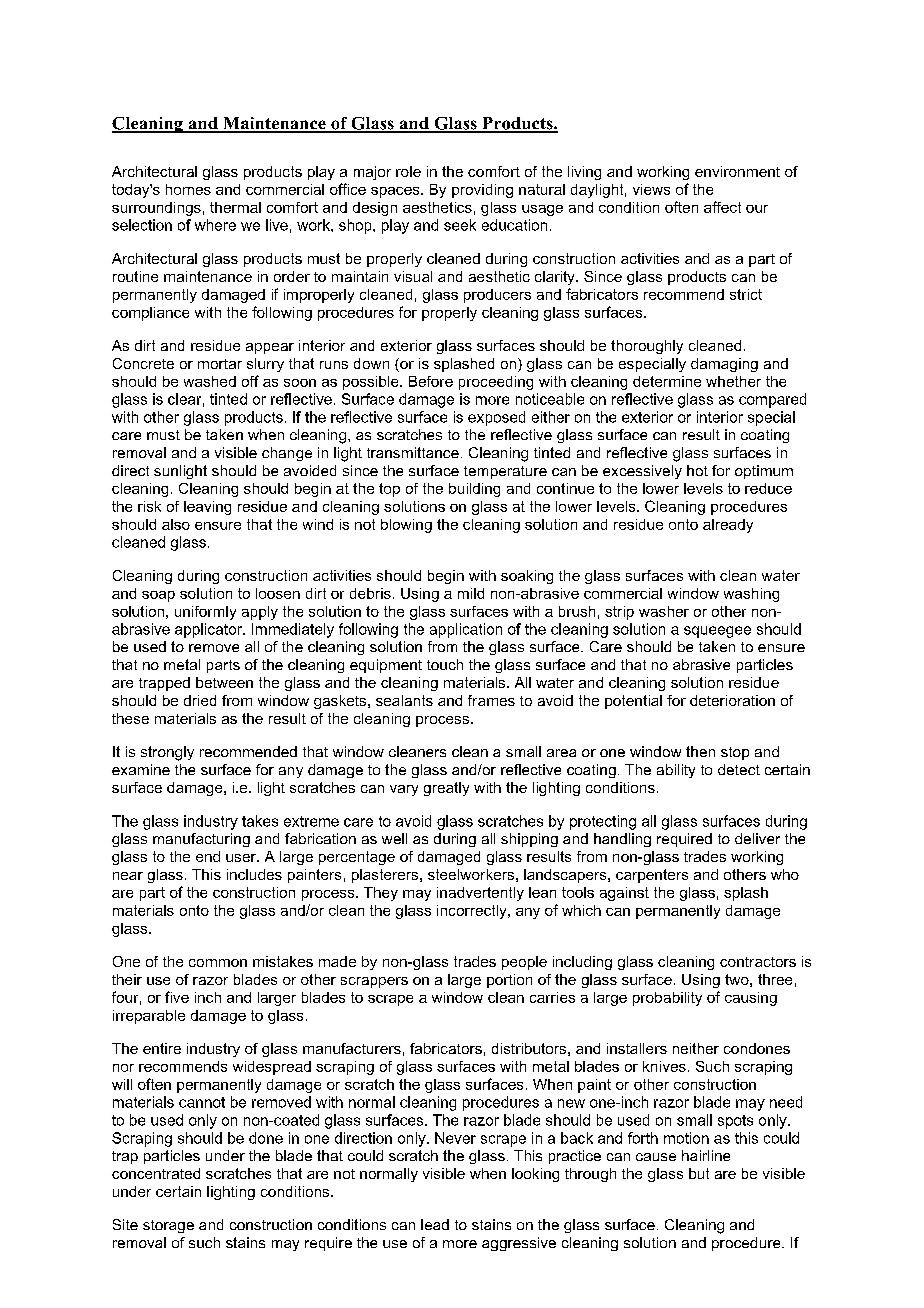 This screenshot has height=1308, width=924. I want to click on common, so click(218, 963).
